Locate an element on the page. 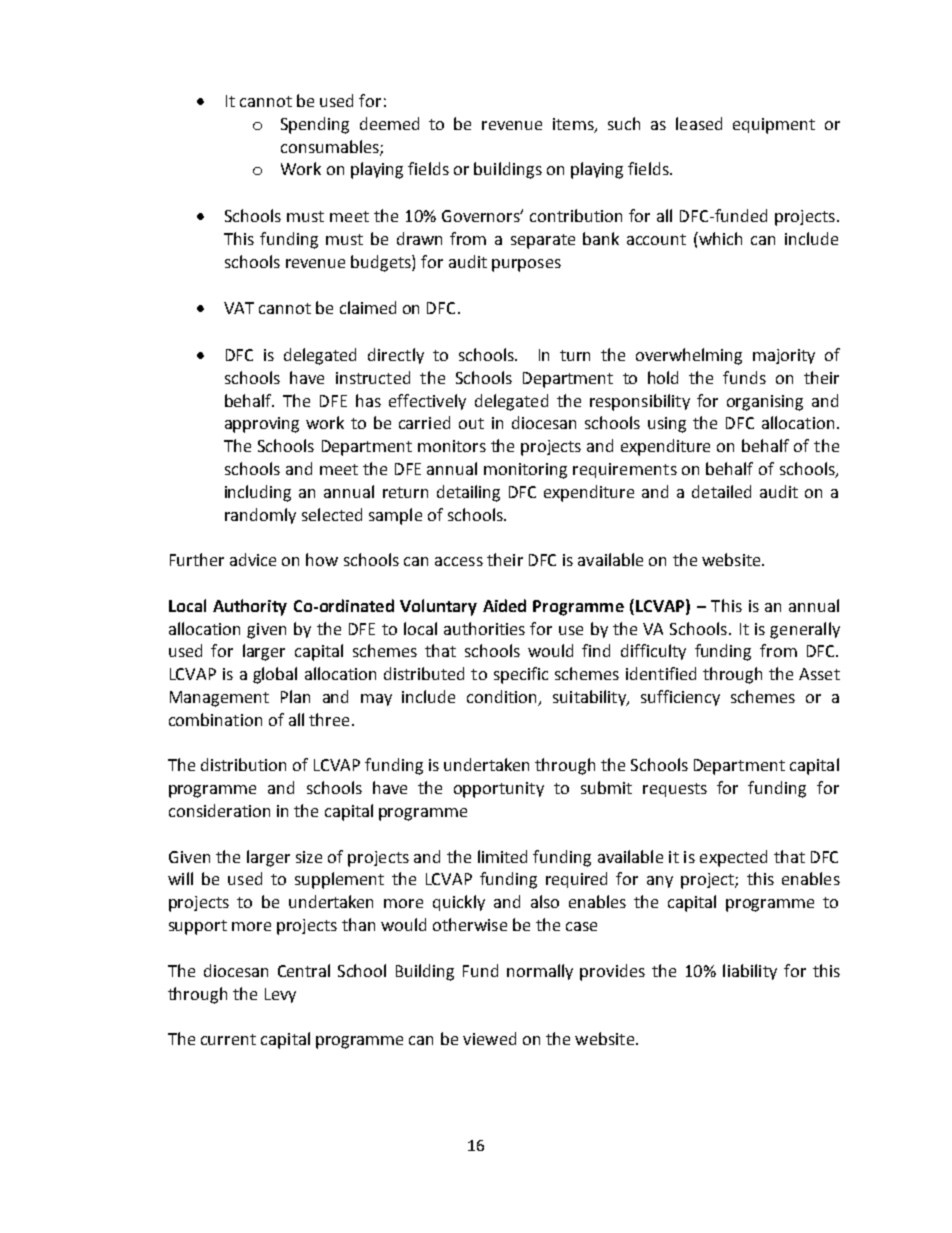  equipment is located at coordinates (774, 126).
